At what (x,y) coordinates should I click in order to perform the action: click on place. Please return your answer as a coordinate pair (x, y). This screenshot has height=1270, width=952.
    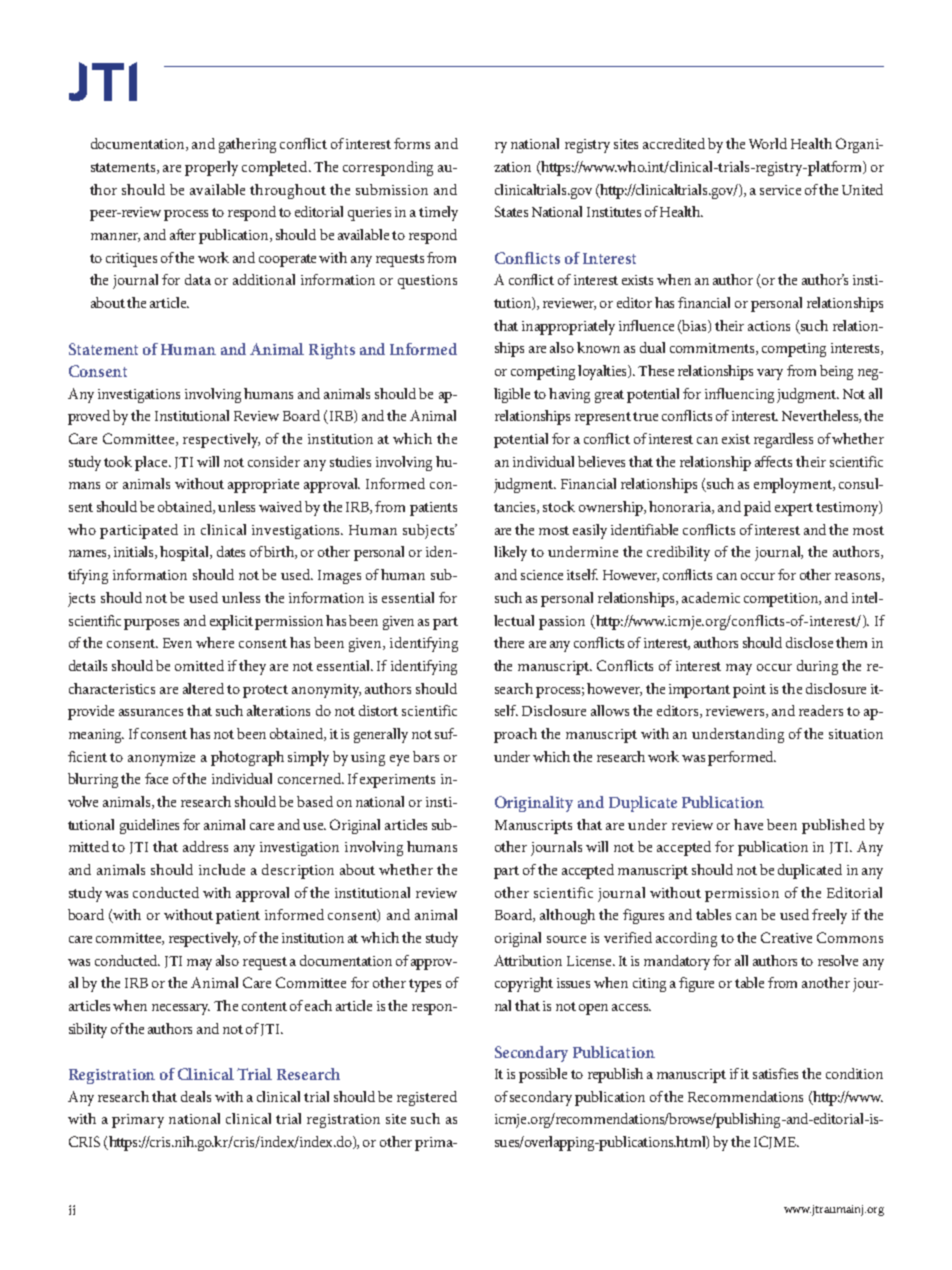
    Looking at the image, I should click on (152, 463).
